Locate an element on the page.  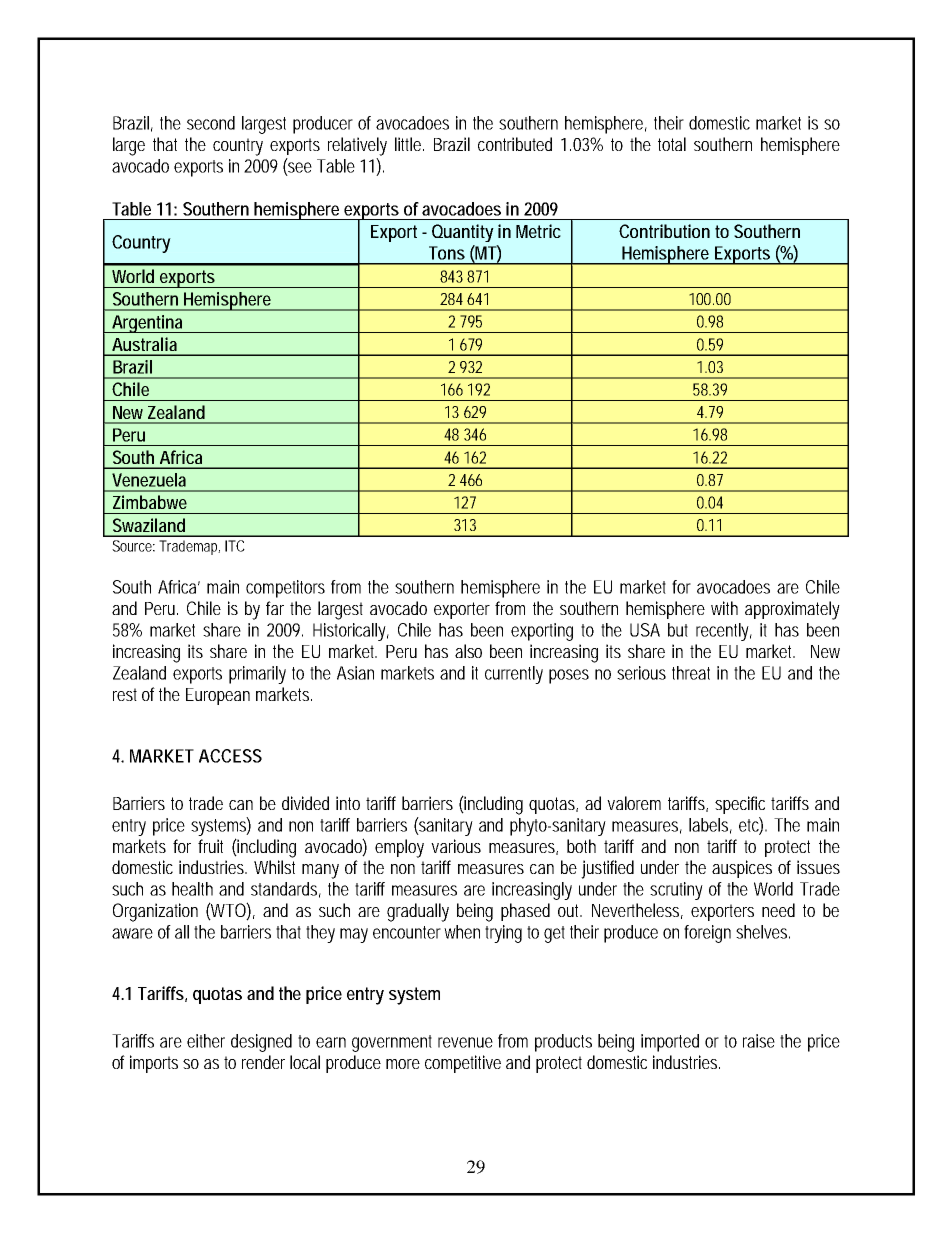
with is located at coordinates (724, 608).
